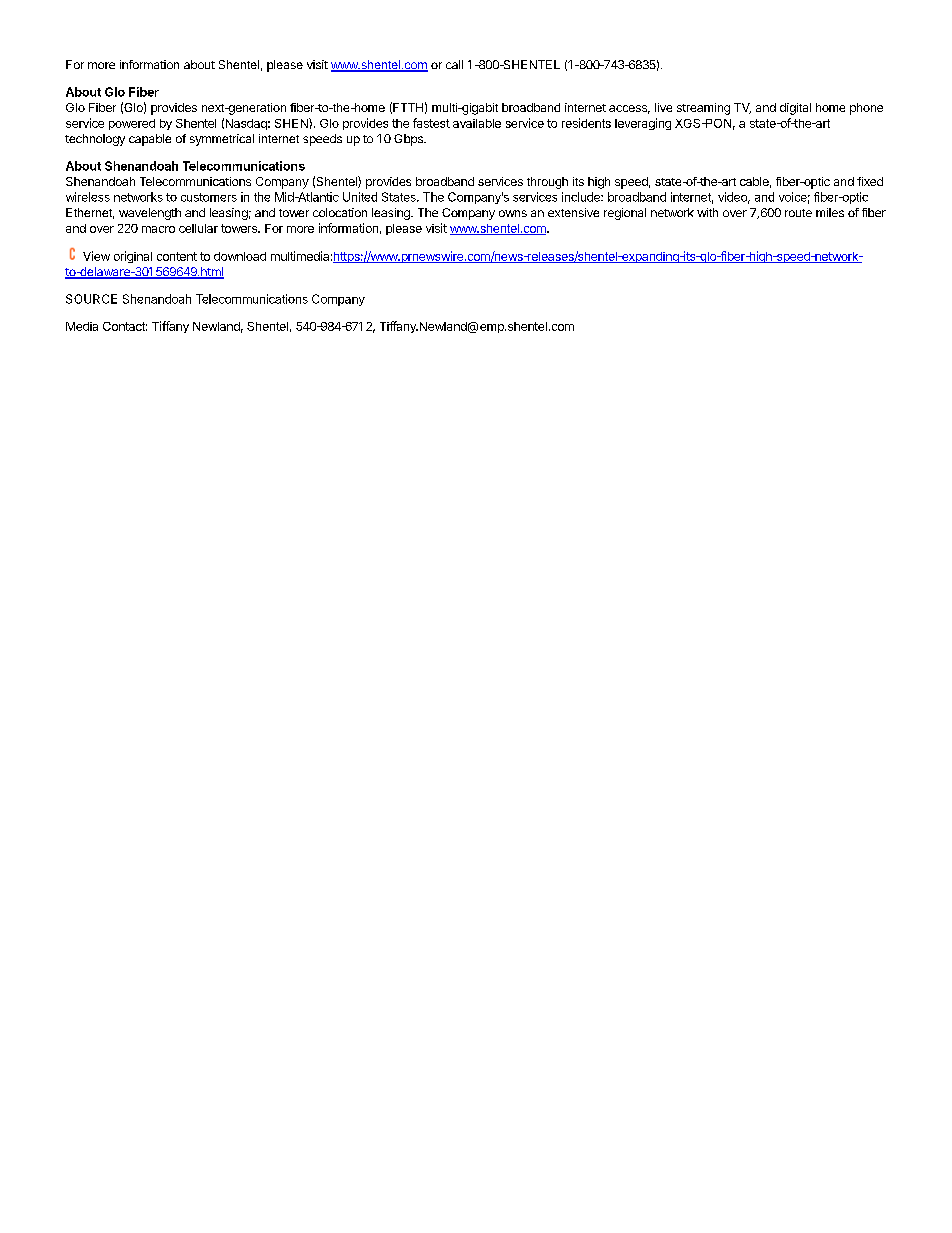 This image has height=1233, width=952. What do you see at coordinates (870, 181) in the image?
I see `fixed` at bounding box center [870, 181].
